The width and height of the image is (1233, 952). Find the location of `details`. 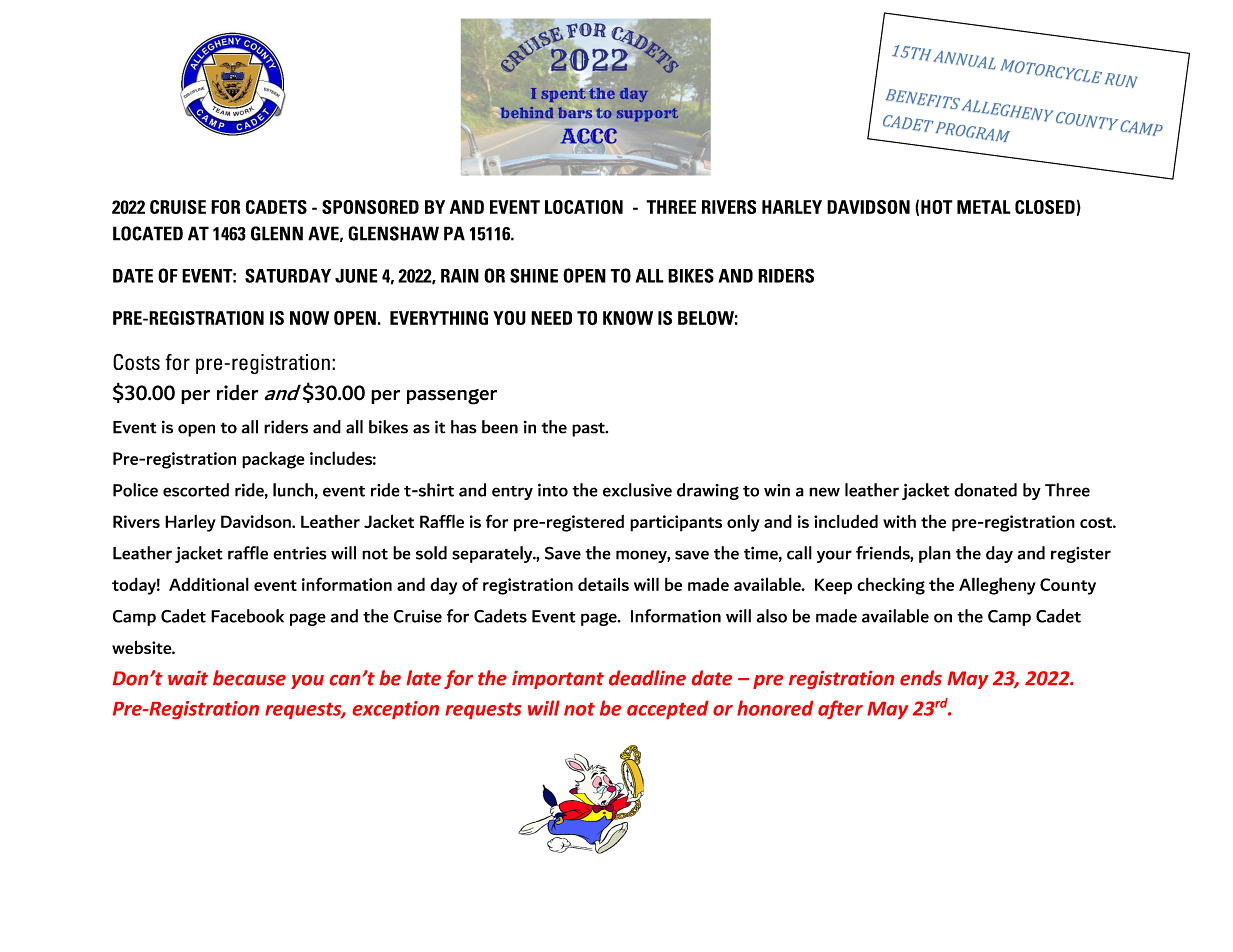

details is located at coordinates (603, 584).
